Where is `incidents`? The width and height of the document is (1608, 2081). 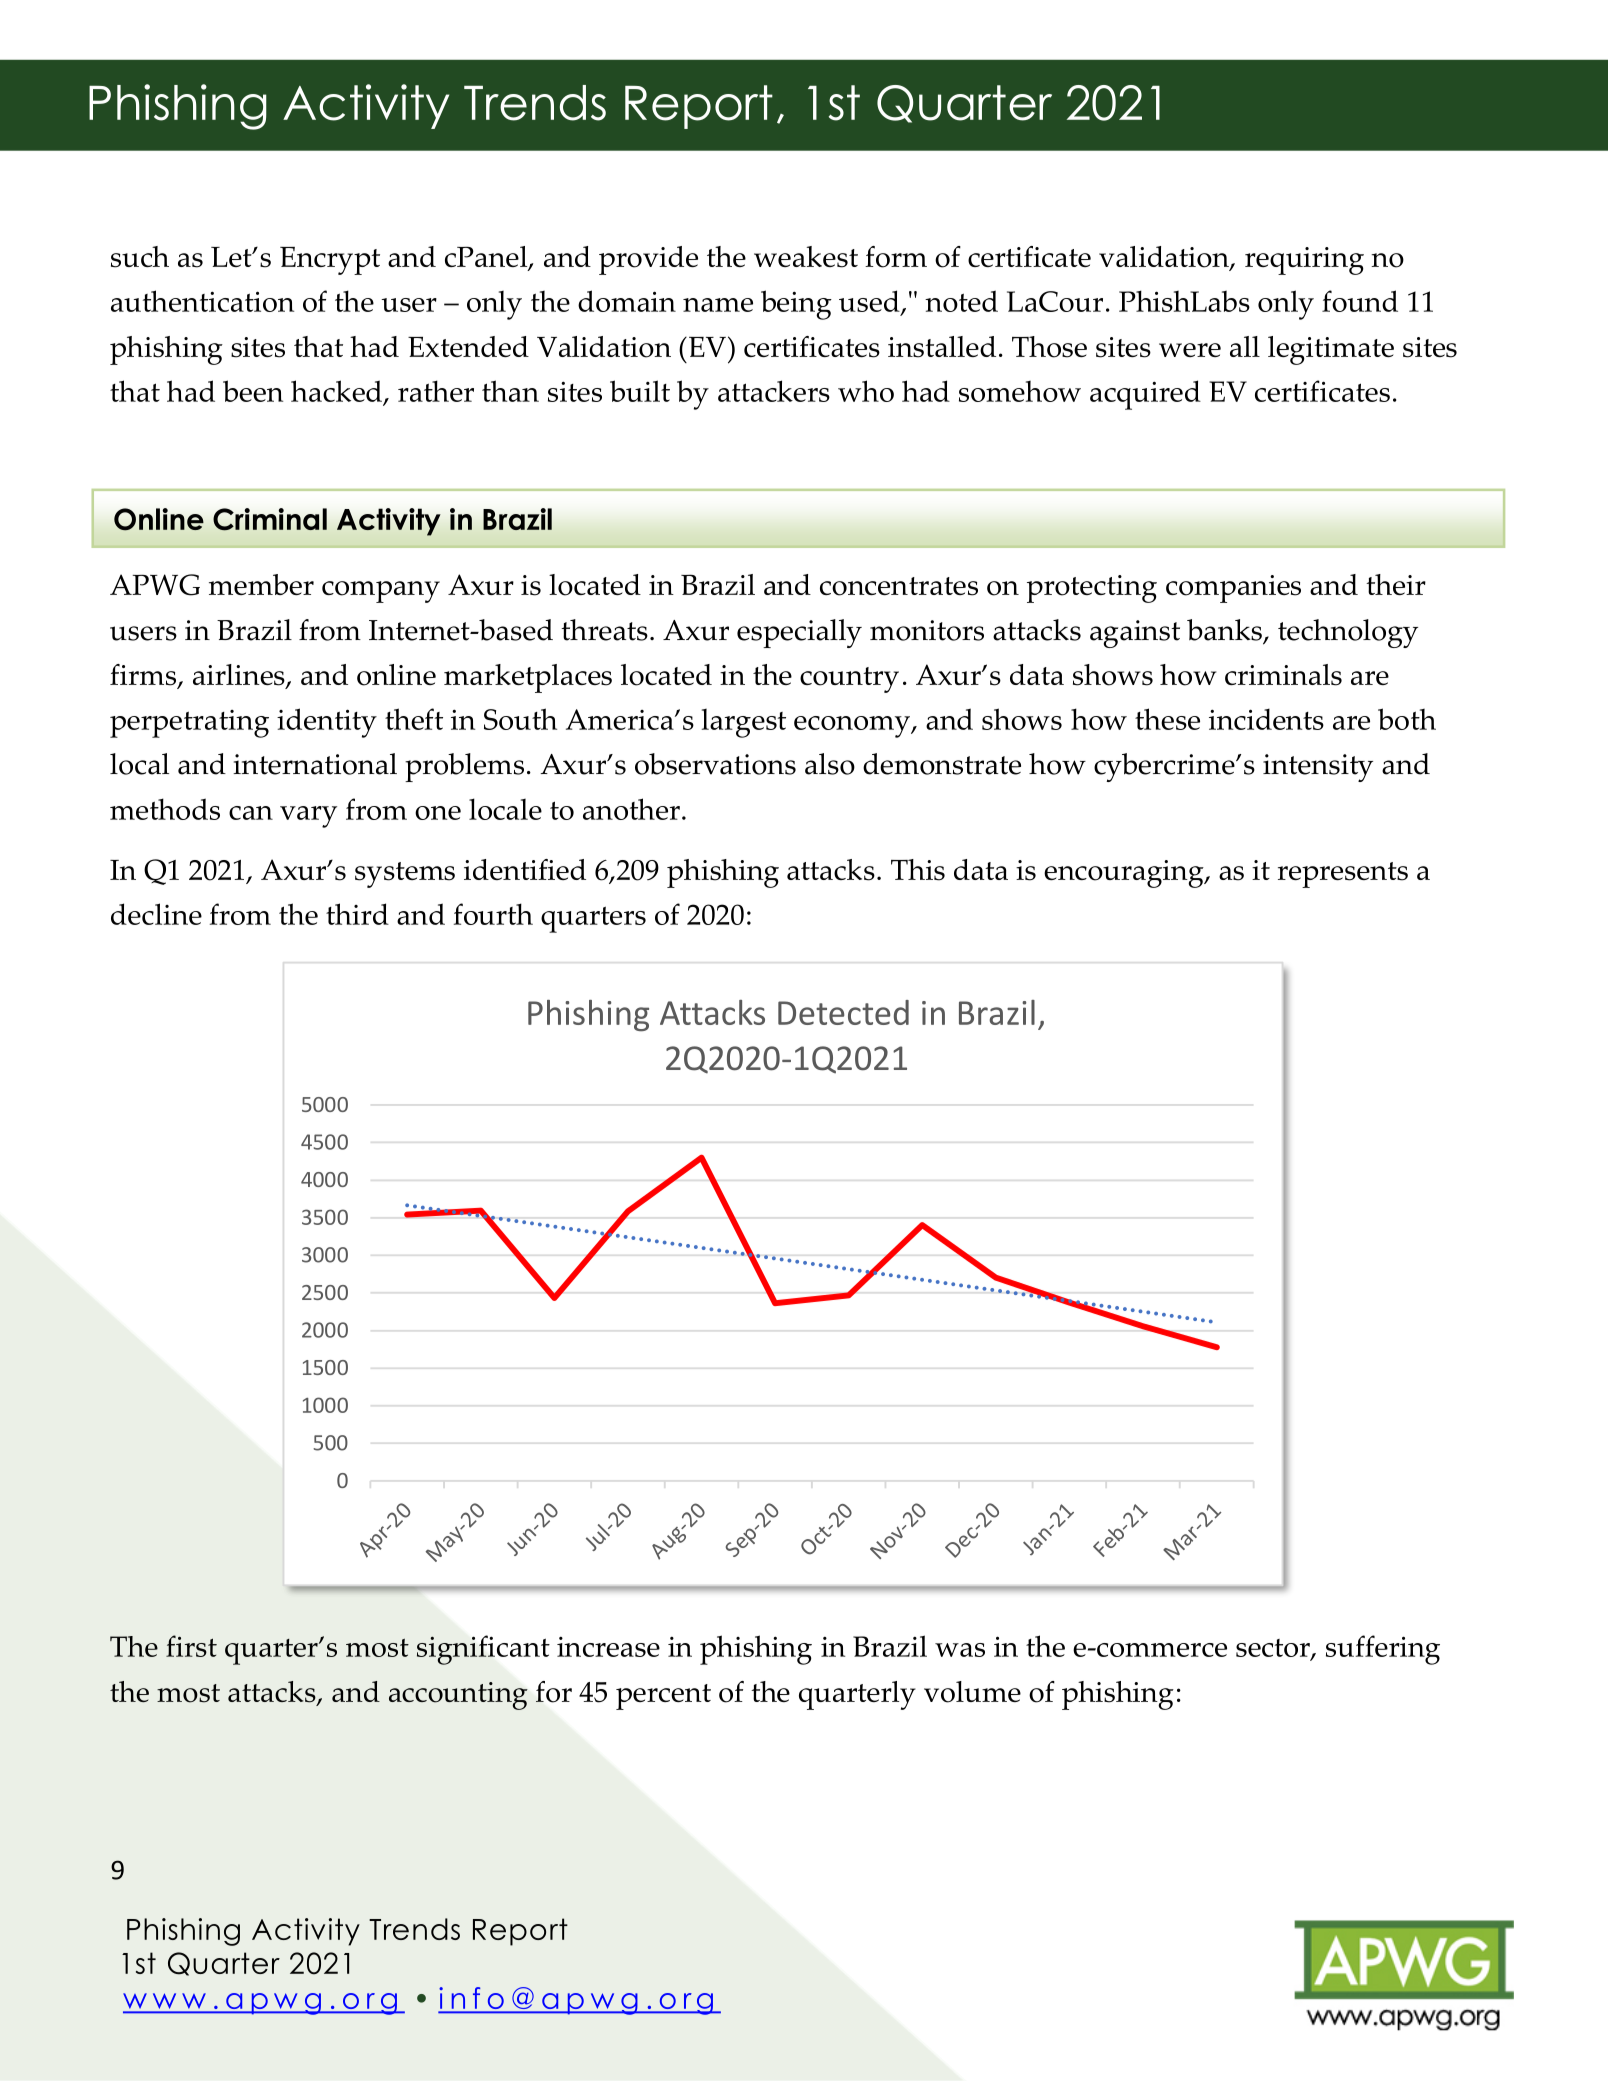
incidents is located at coordinates (1266, 719).
